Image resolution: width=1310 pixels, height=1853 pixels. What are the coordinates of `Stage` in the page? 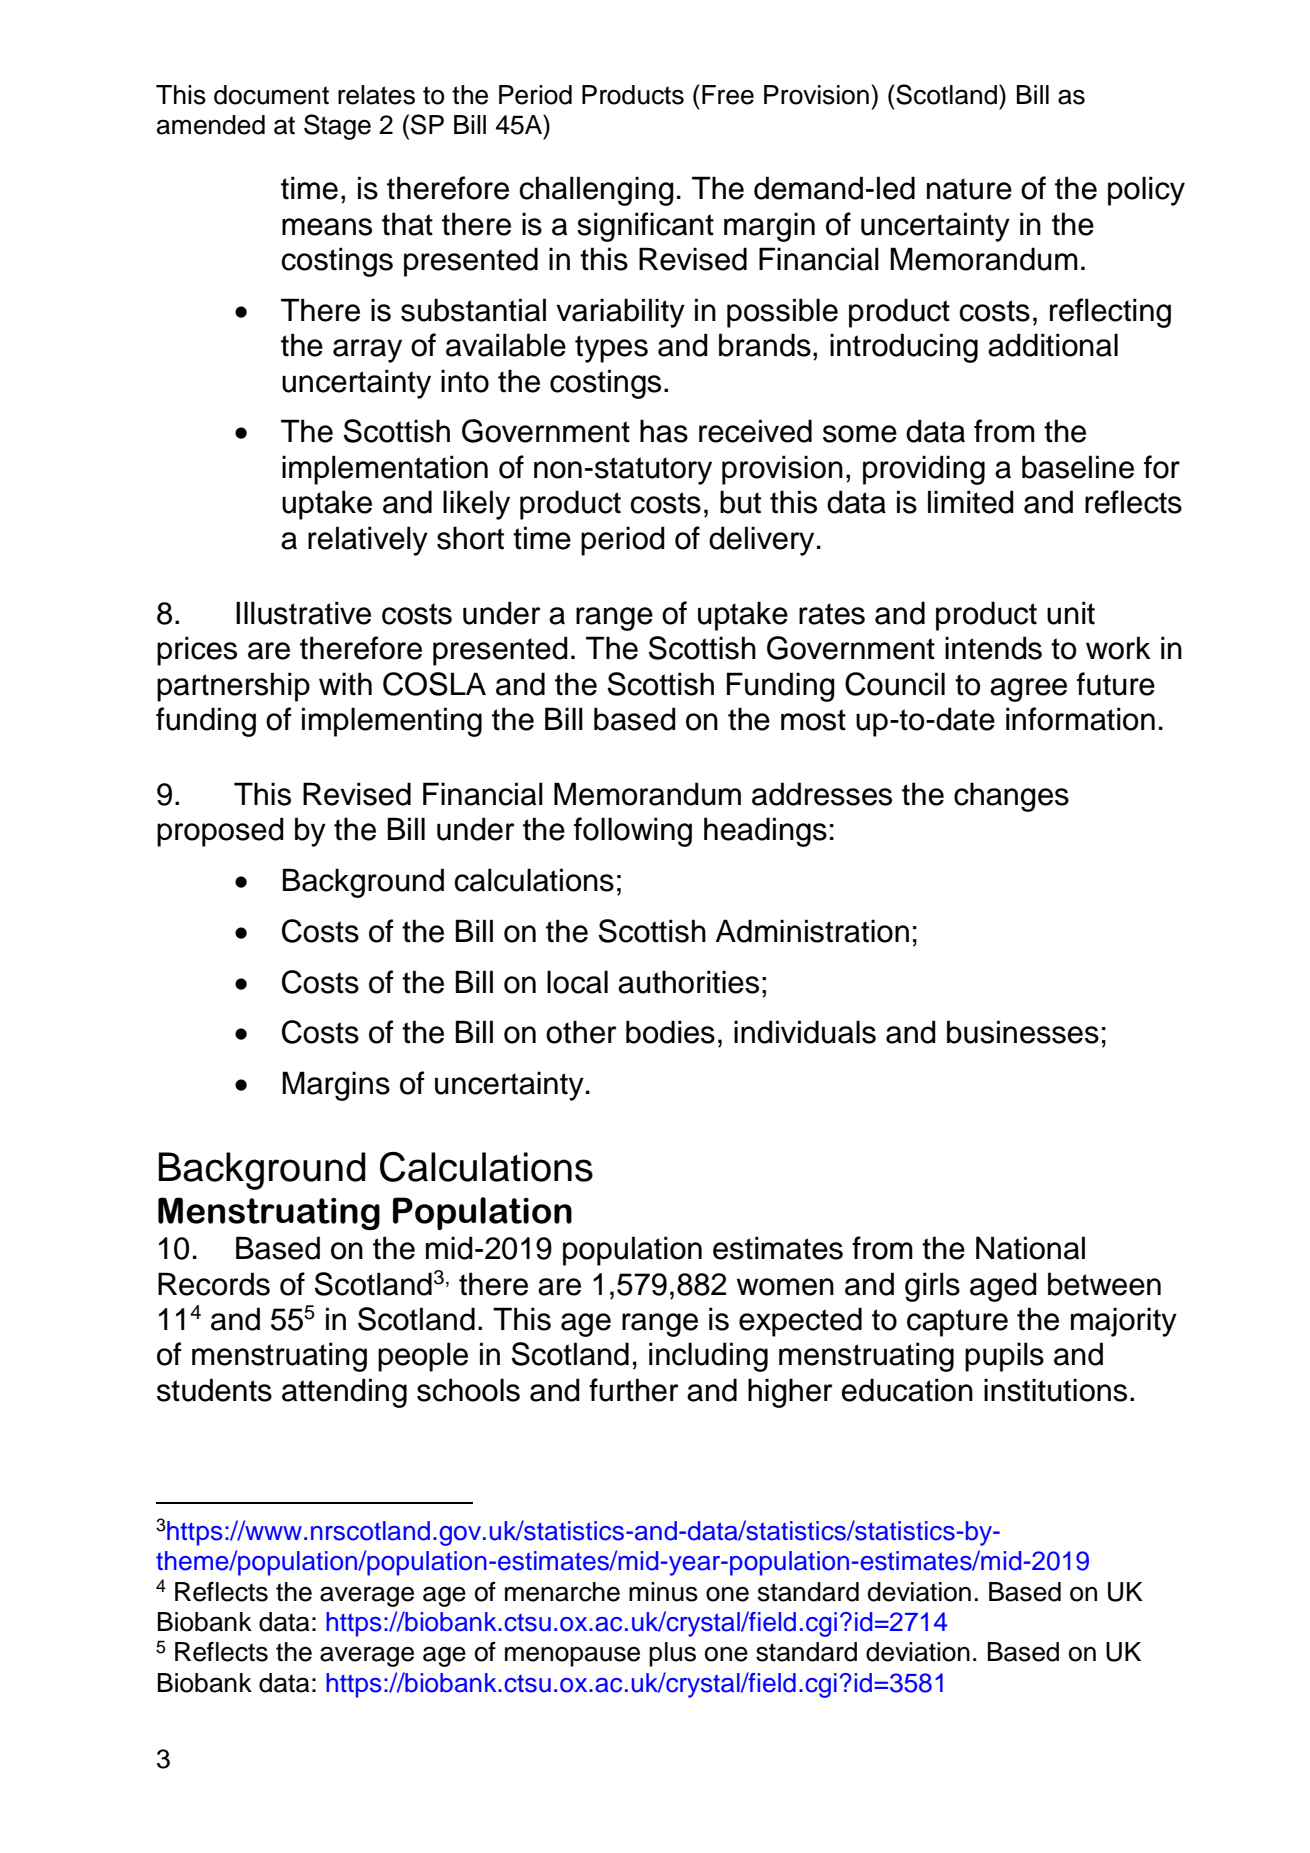 It's located at (337, 127).
